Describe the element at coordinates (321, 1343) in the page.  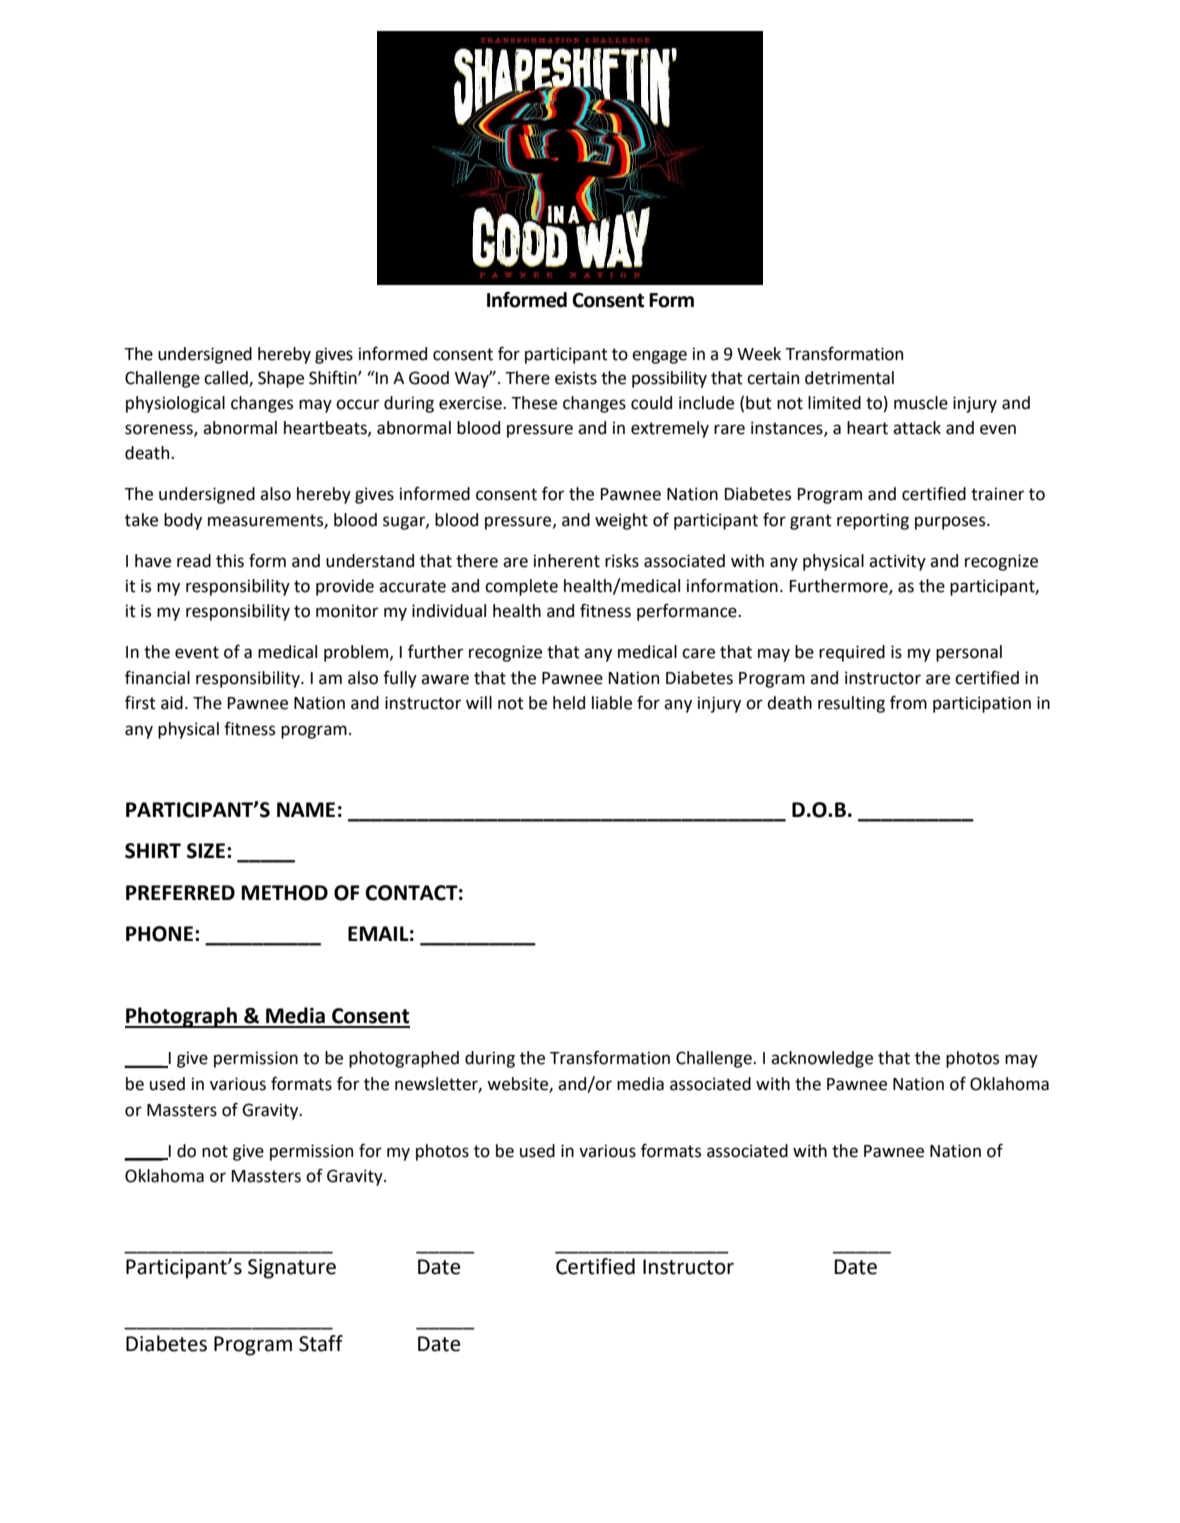
I see `Staff` at that location.
